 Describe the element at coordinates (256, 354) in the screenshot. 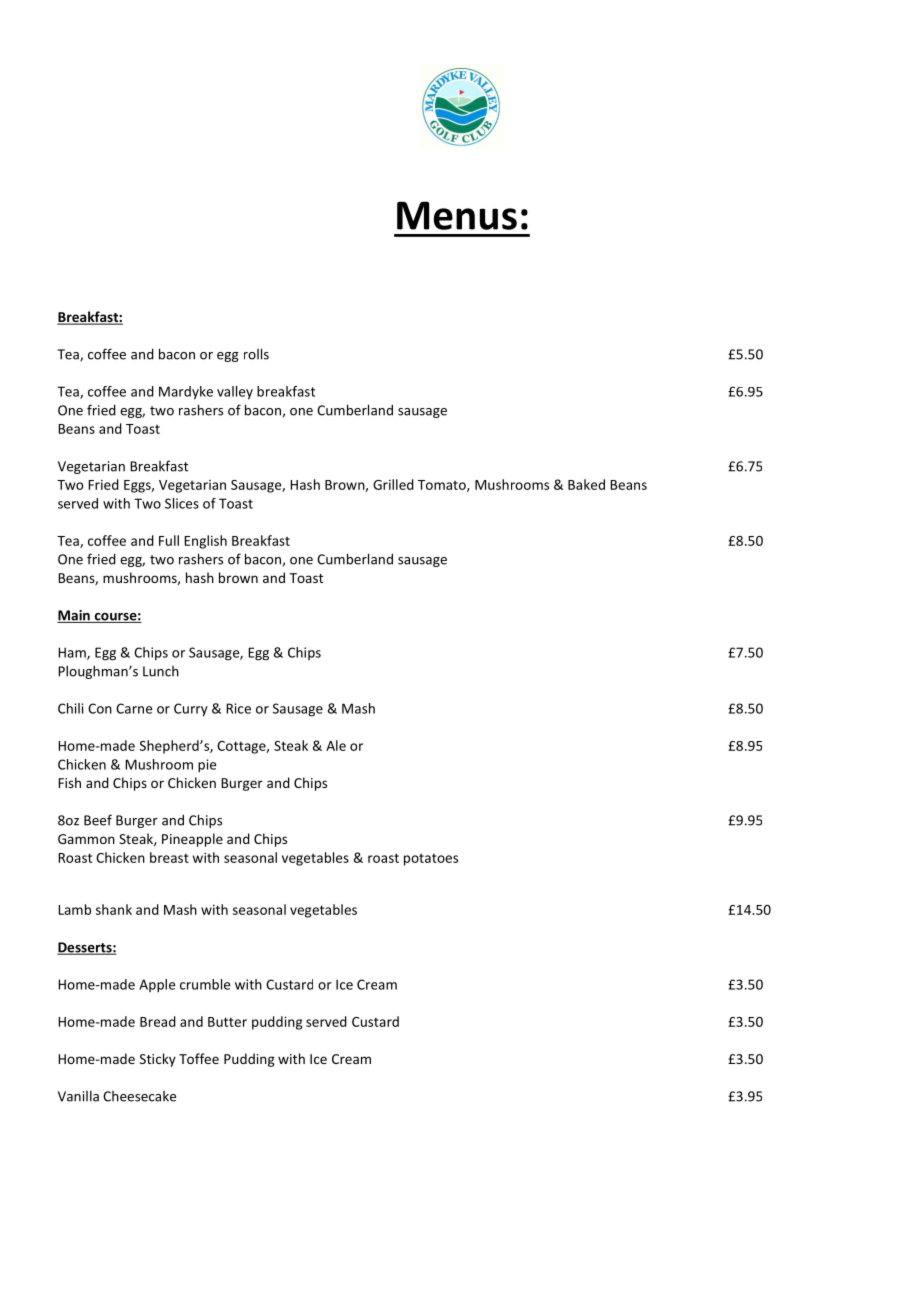

I see `rolls` at that location.
